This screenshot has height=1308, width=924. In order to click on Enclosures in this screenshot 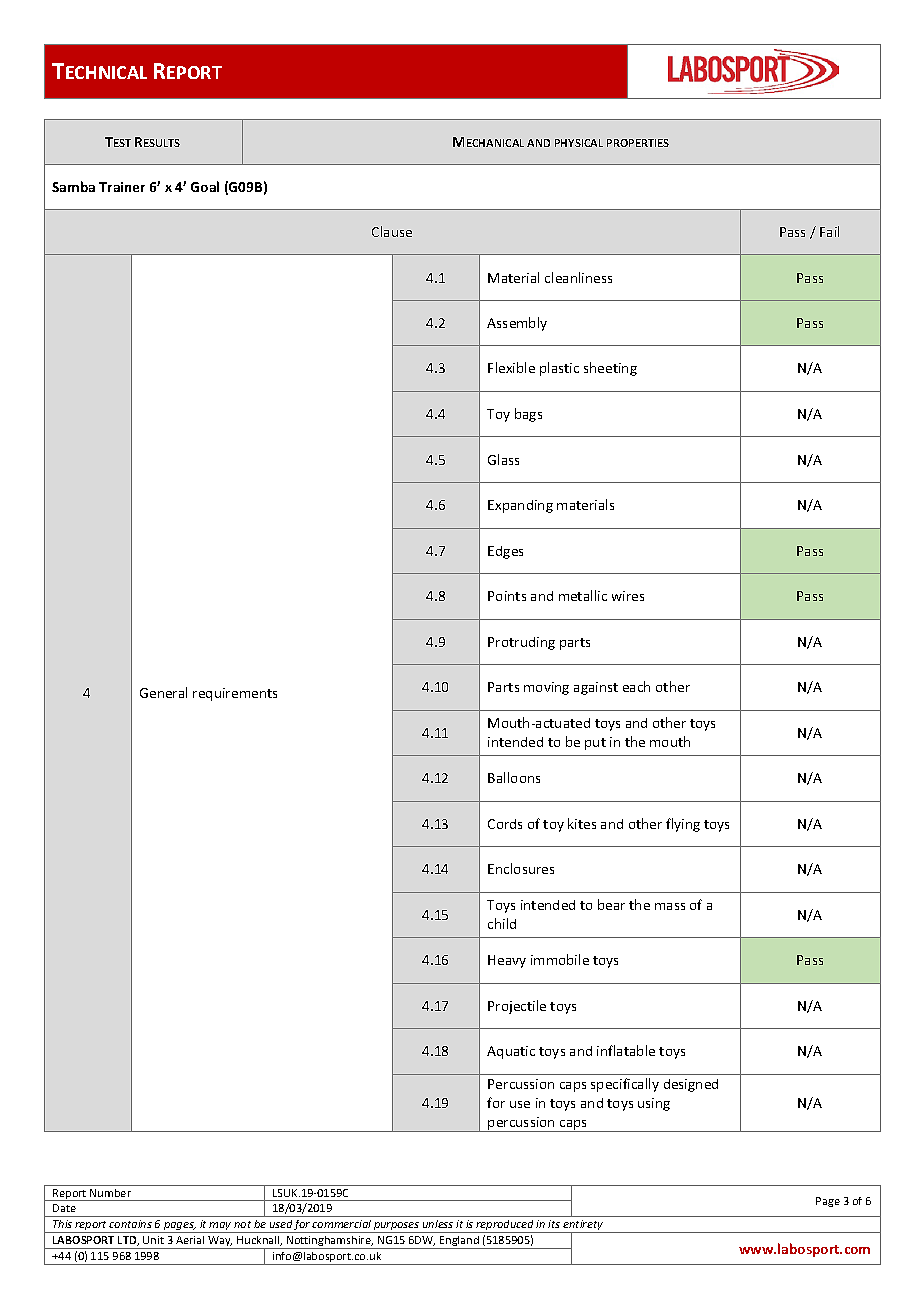, I will do `click(521, 868)`.
